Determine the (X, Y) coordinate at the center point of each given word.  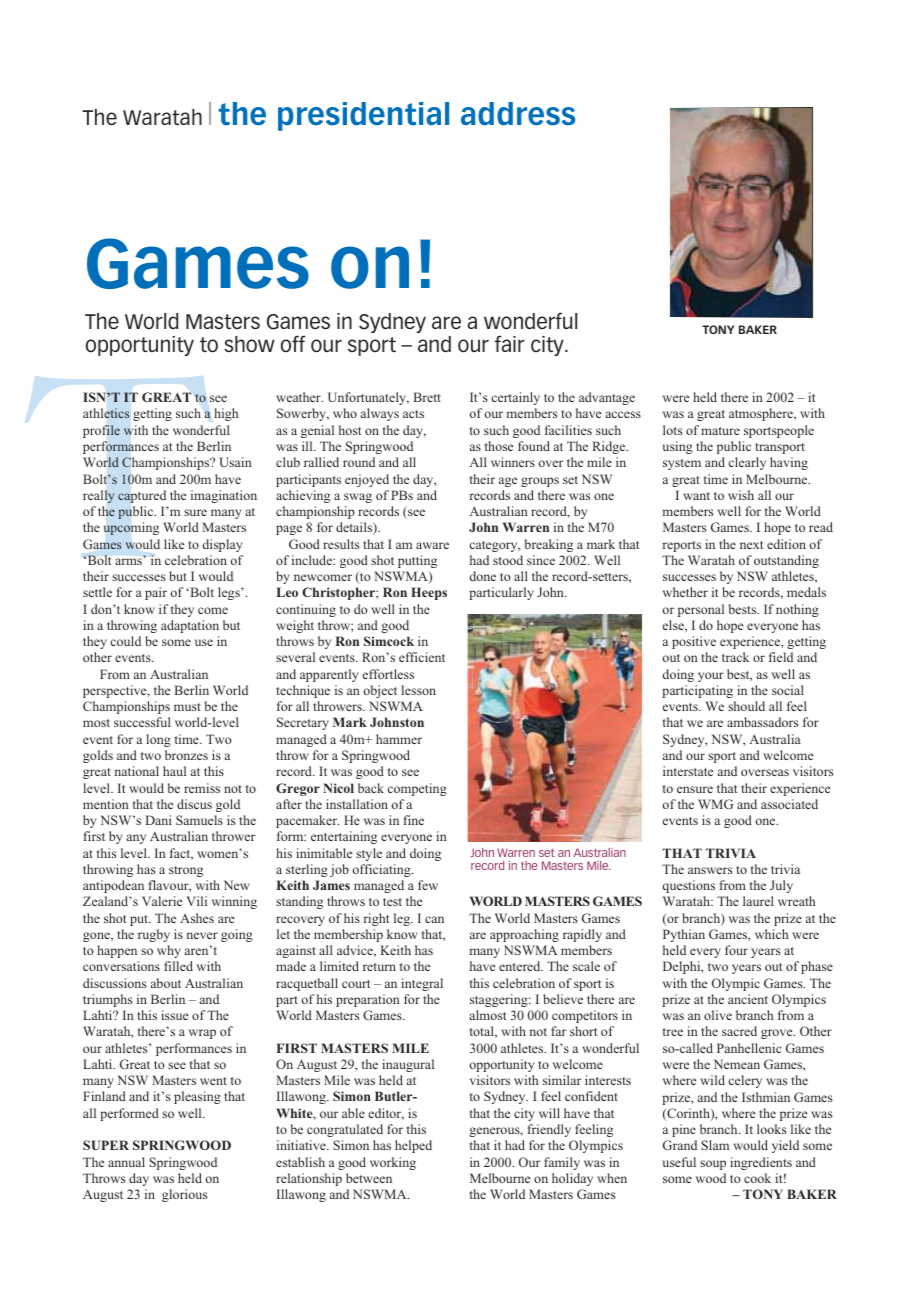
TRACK (735, 657)
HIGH (226, 414)
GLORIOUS (184, 1195)
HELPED (413, 1146)
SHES (201, 918)
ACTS (413, 414)
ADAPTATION (190, 626)
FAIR (510, 343)
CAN (434, 919)
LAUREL (758, 901)
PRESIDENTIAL (363, 116)
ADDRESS (518, 114)
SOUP (713, 1165)
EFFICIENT (422, 657)
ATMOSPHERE (762, 414)
